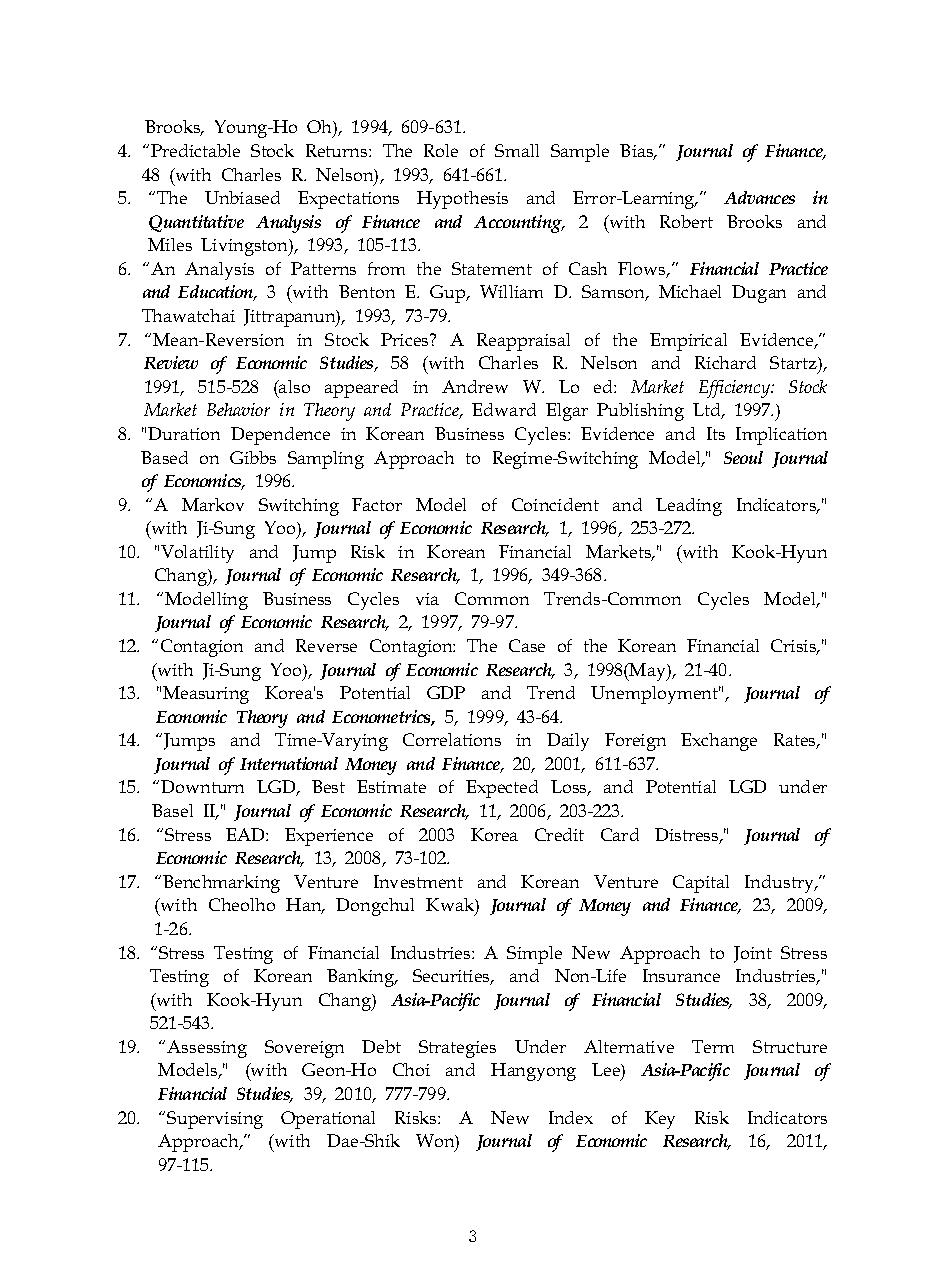  Describe the element at coordinates (701, 884) in the image. I see `Capital` at that location.
